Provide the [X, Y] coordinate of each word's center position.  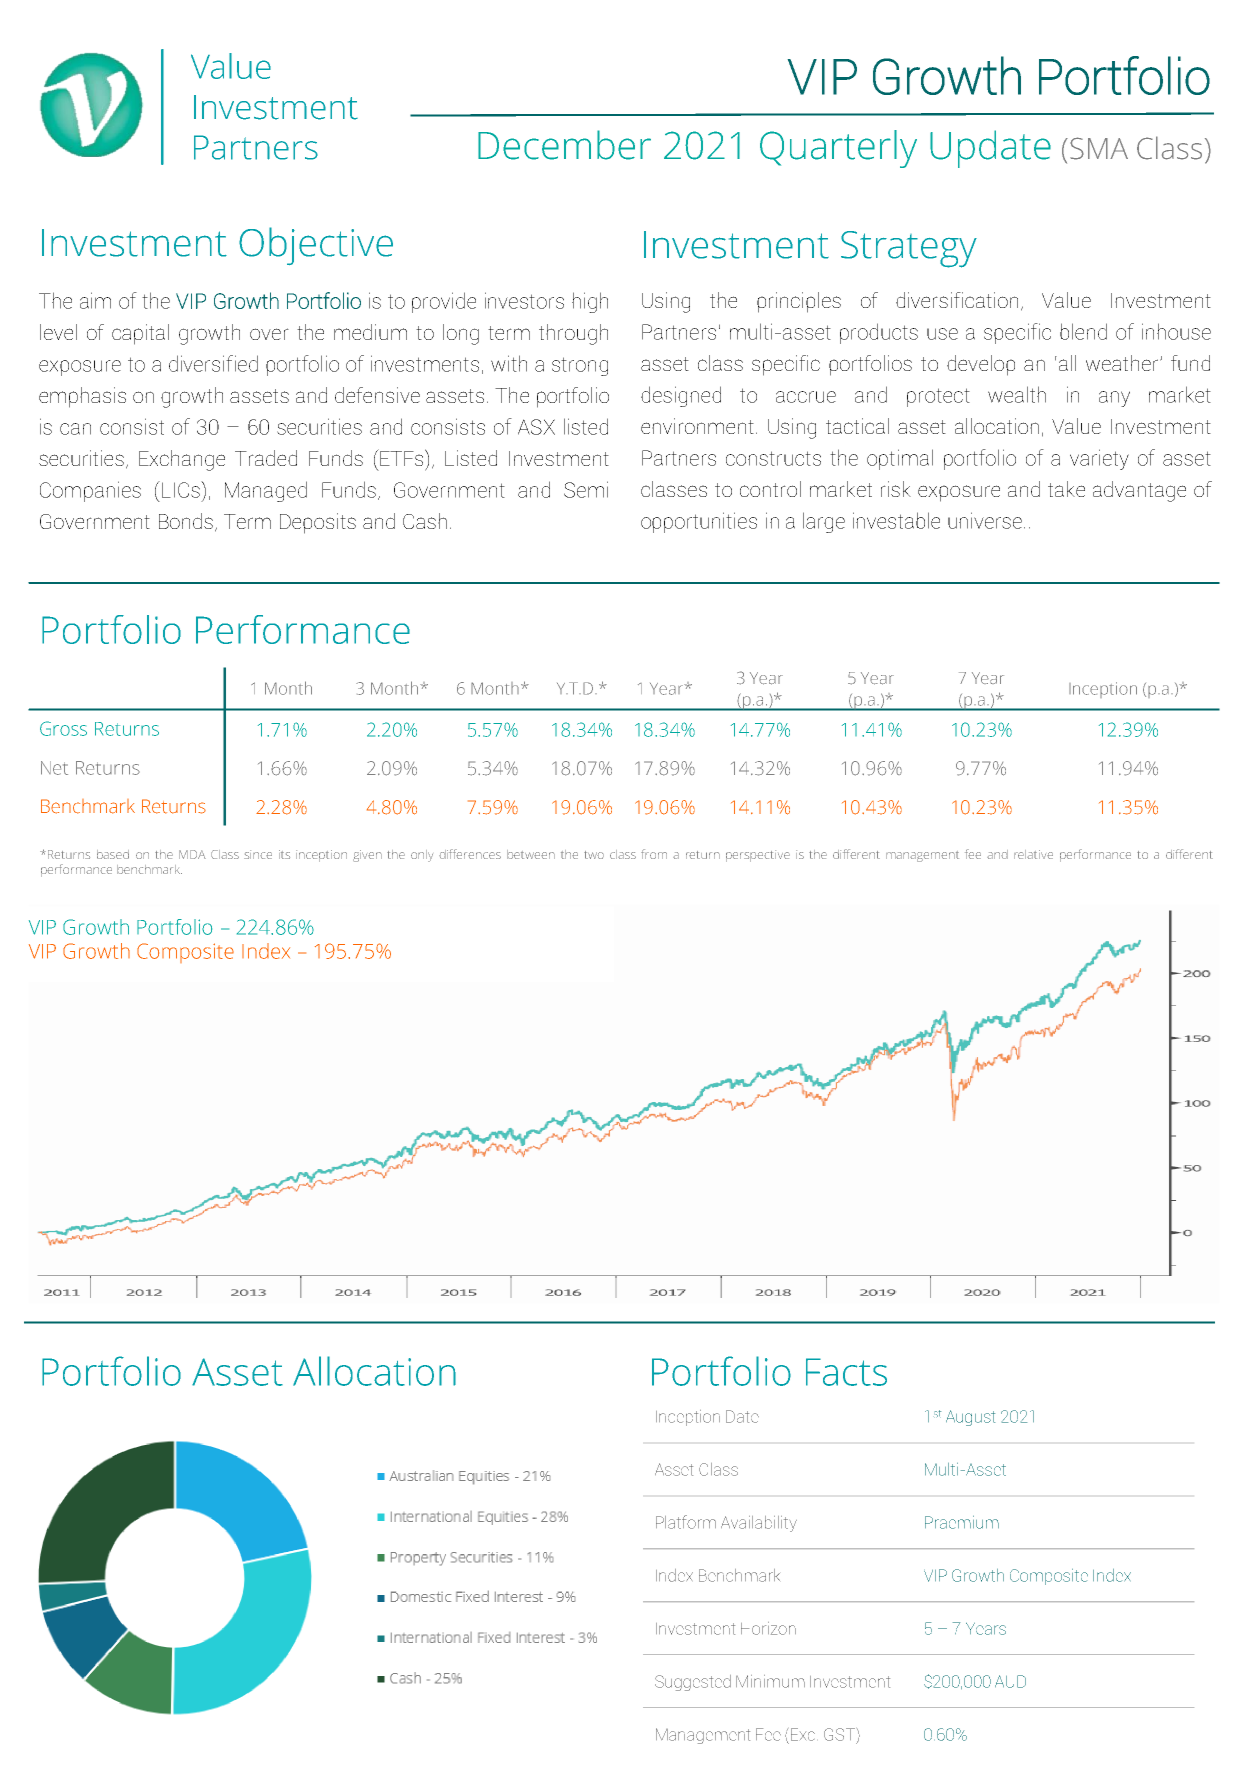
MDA [192, 854]
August [970, 1418]
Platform [686, 1522]
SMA [1099, 148]
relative [1033, 854]
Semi [586, 489]
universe [985, 520]
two [594, 855]
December [564, 145]
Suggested [693, 1683]
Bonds [186, 521]
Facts [846, 1372]
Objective [316, 246]
